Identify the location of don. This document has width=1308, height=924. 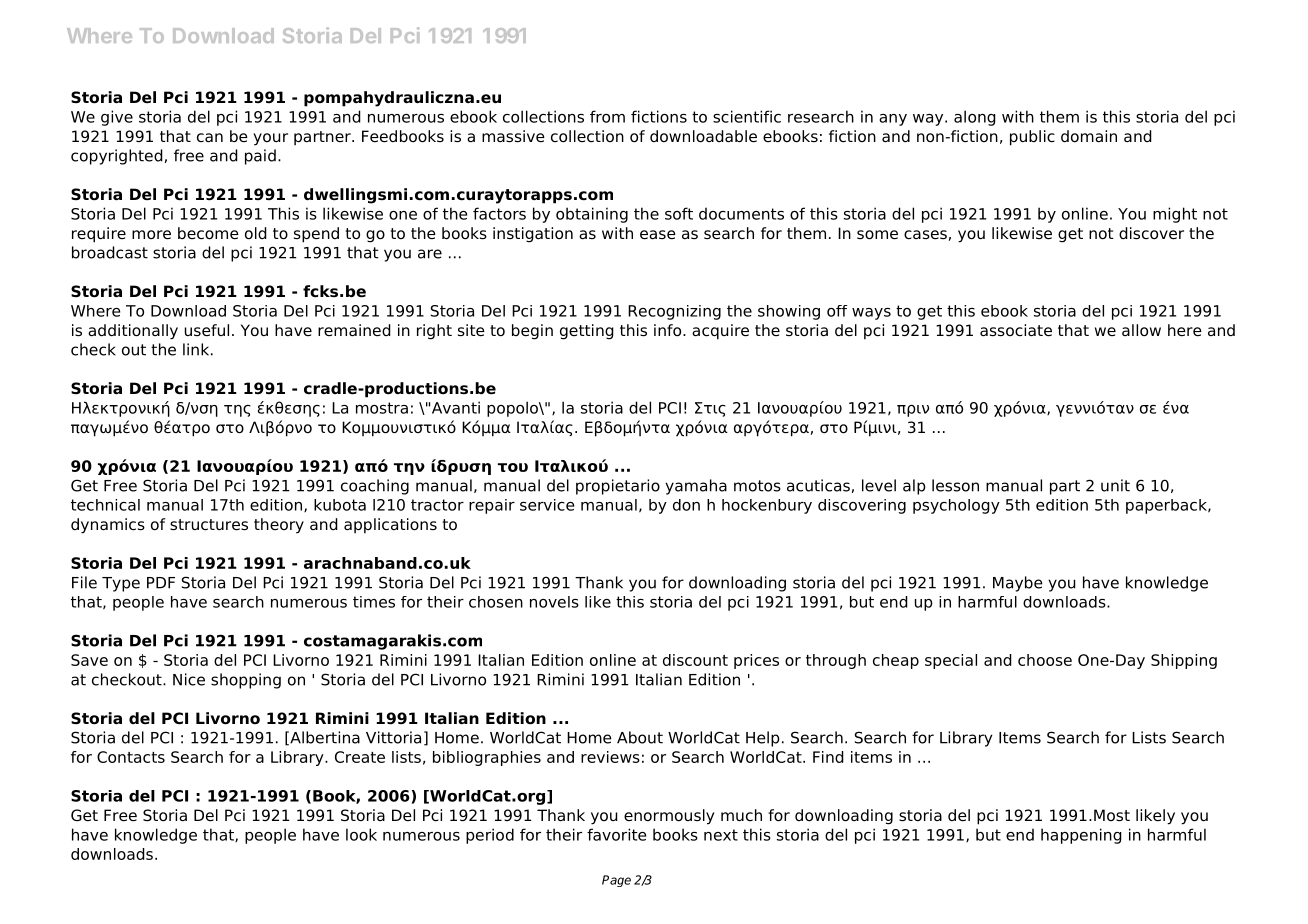
(686, 505).
